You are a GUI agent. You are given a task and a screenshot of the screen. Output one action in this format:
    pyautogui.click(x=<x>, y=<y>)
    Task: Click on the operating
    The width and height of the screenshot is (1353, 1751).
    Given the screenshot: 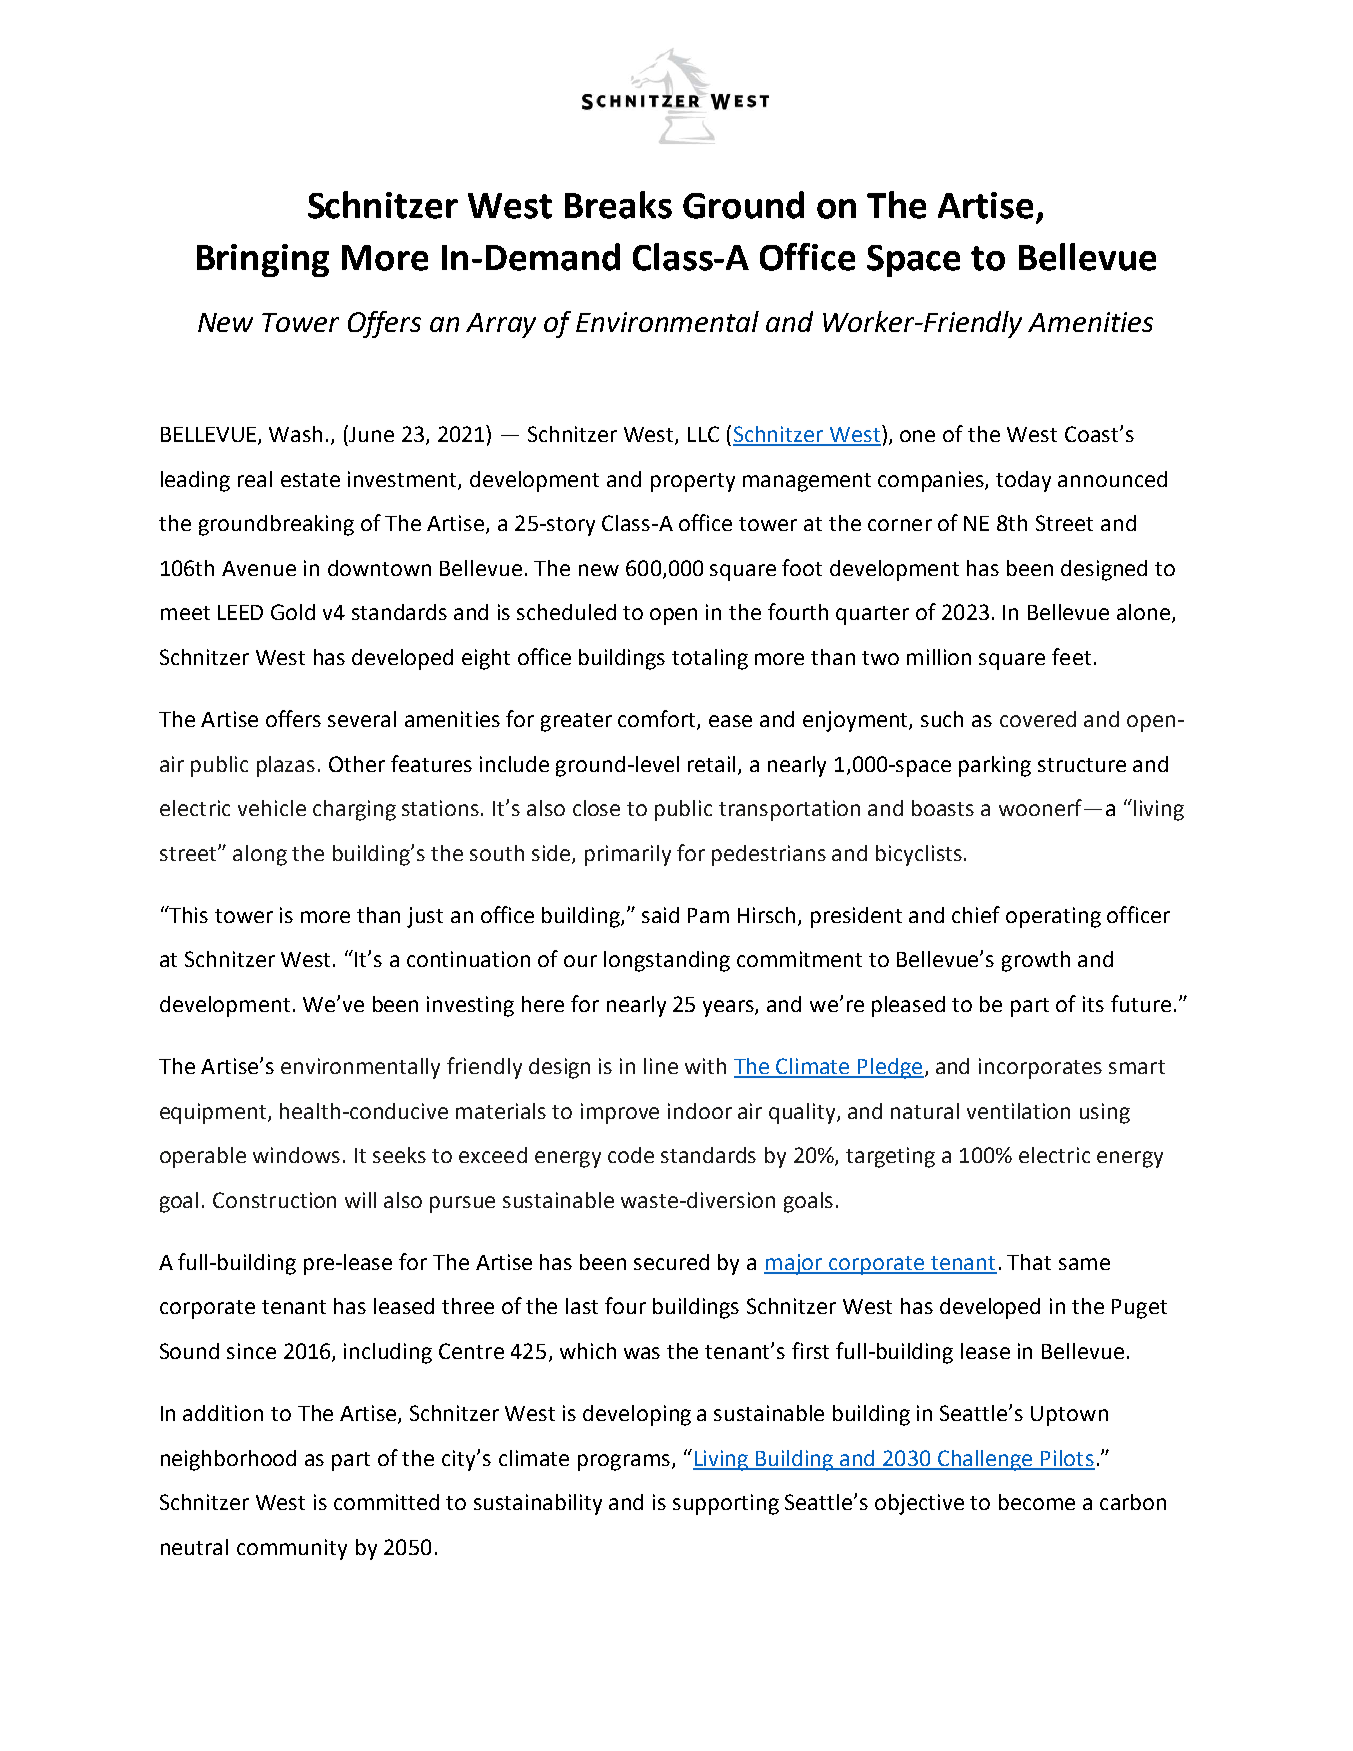 What is the action you would take?
    pyautogui.click(x=1053, y=917)
